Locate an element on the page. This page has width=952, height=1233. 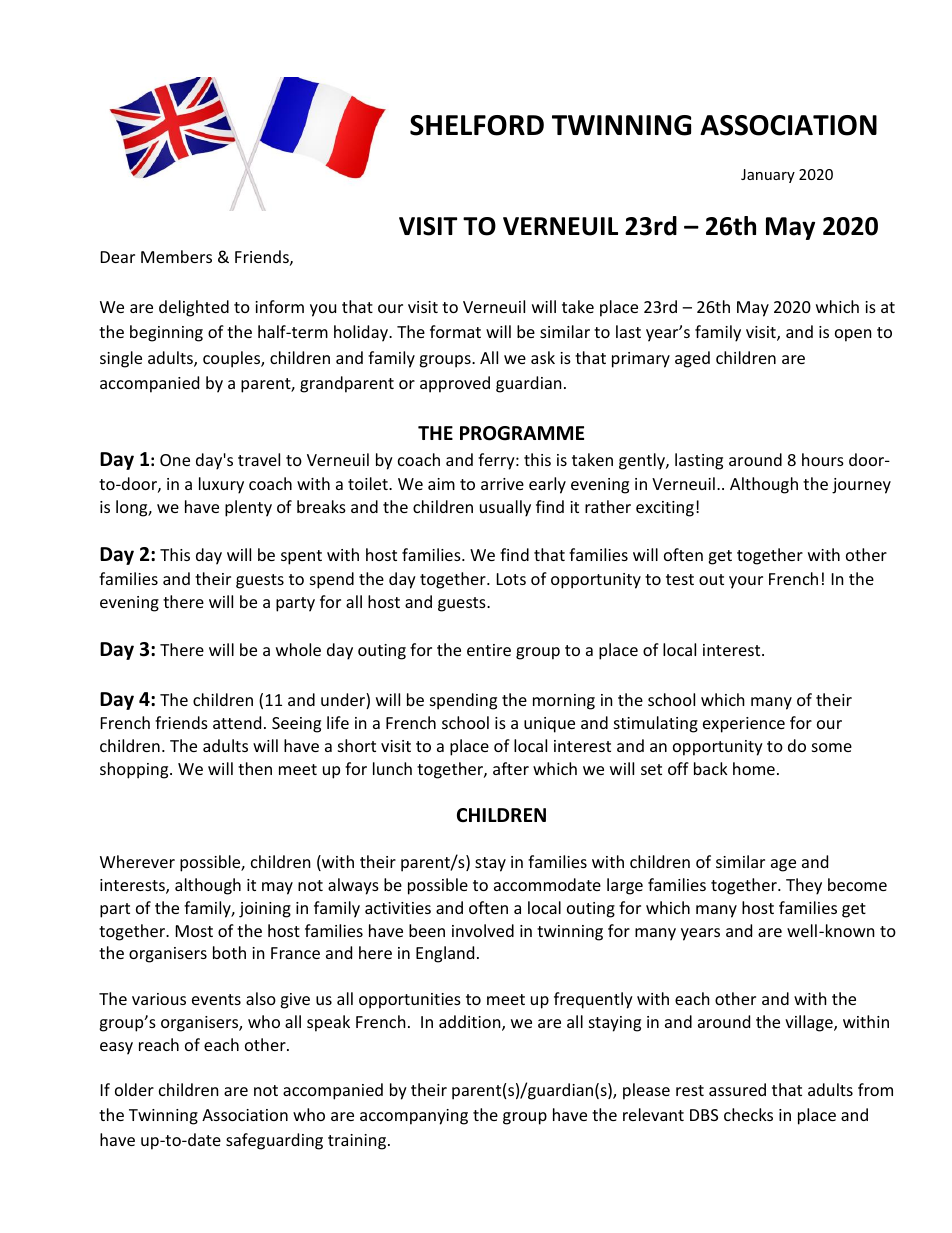
journey is located at coordinates (861, 486).
